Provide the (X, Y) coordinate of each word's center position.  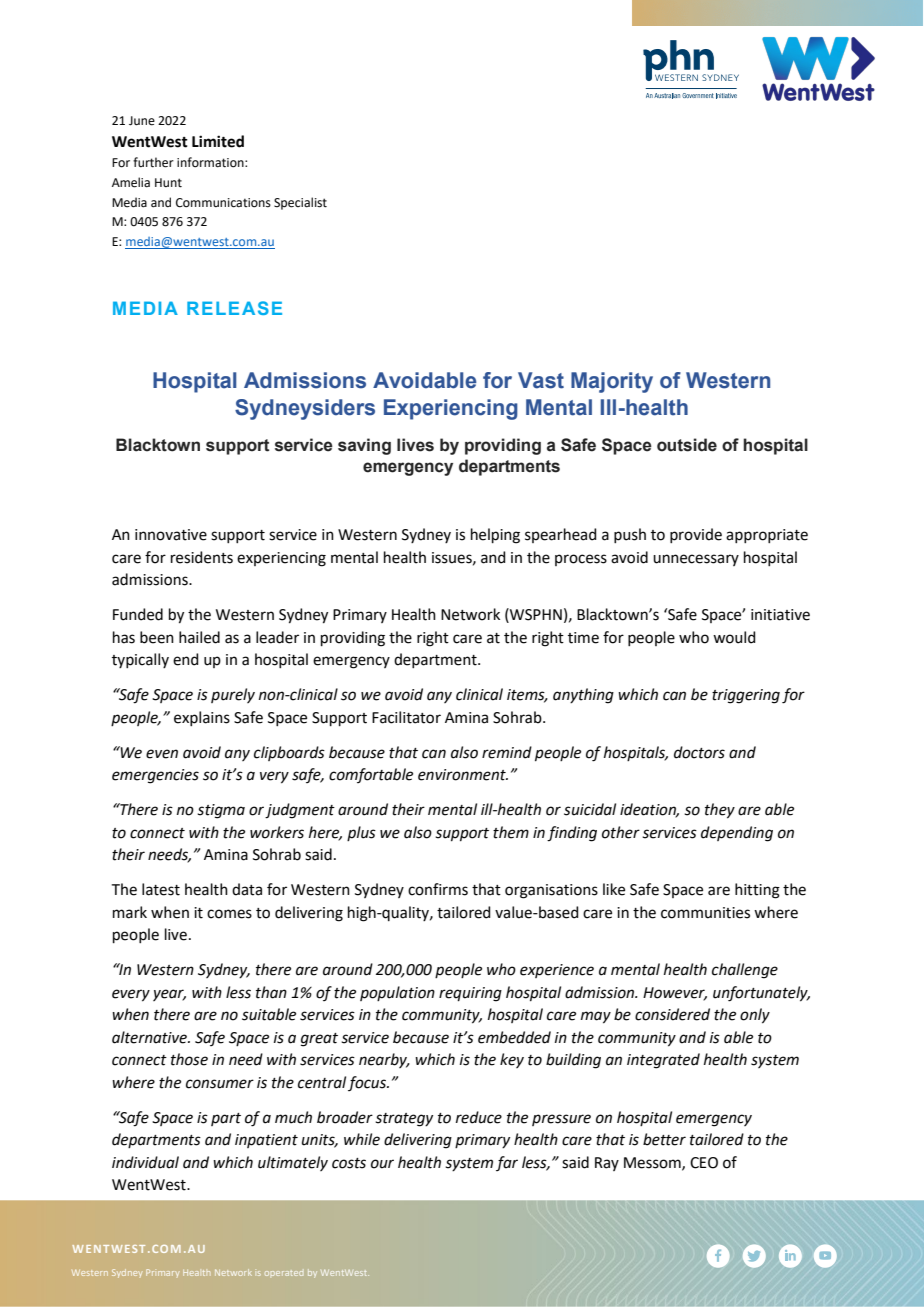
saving (364, 446)
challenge (745, 971)
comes (229, 914)
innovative (171, 535)
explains (202, 718)
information (211, 162)
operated (284, 1273)
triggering (746, 696)
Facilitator (406, 717)
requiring (470, 994)
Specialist (300, 203)
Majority (612, 382)
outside (687, 445)
